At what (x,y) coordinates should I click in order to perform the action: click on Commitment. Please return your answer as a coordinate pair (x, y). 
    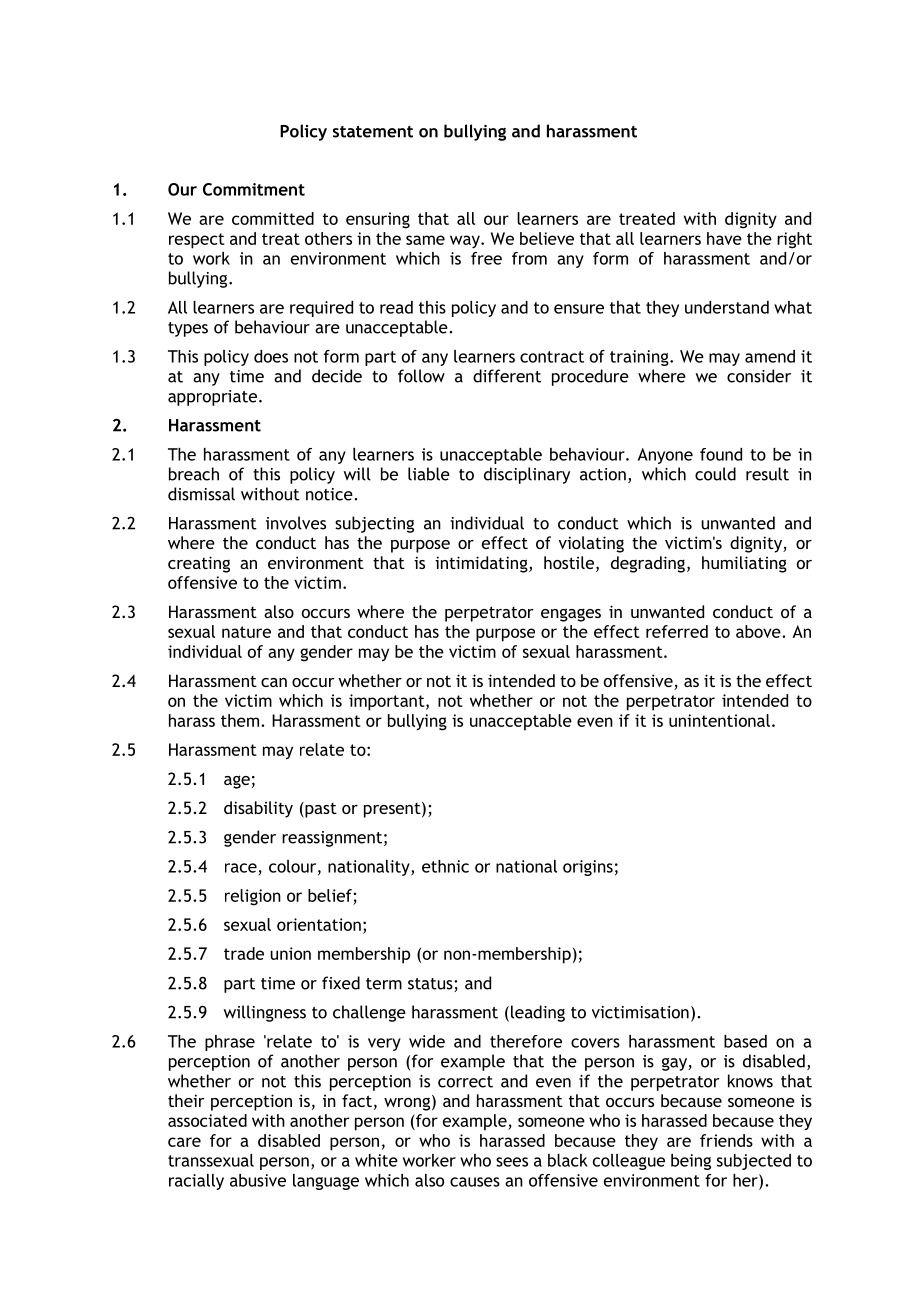
    Looking at the image, I should click on (254, 189).
